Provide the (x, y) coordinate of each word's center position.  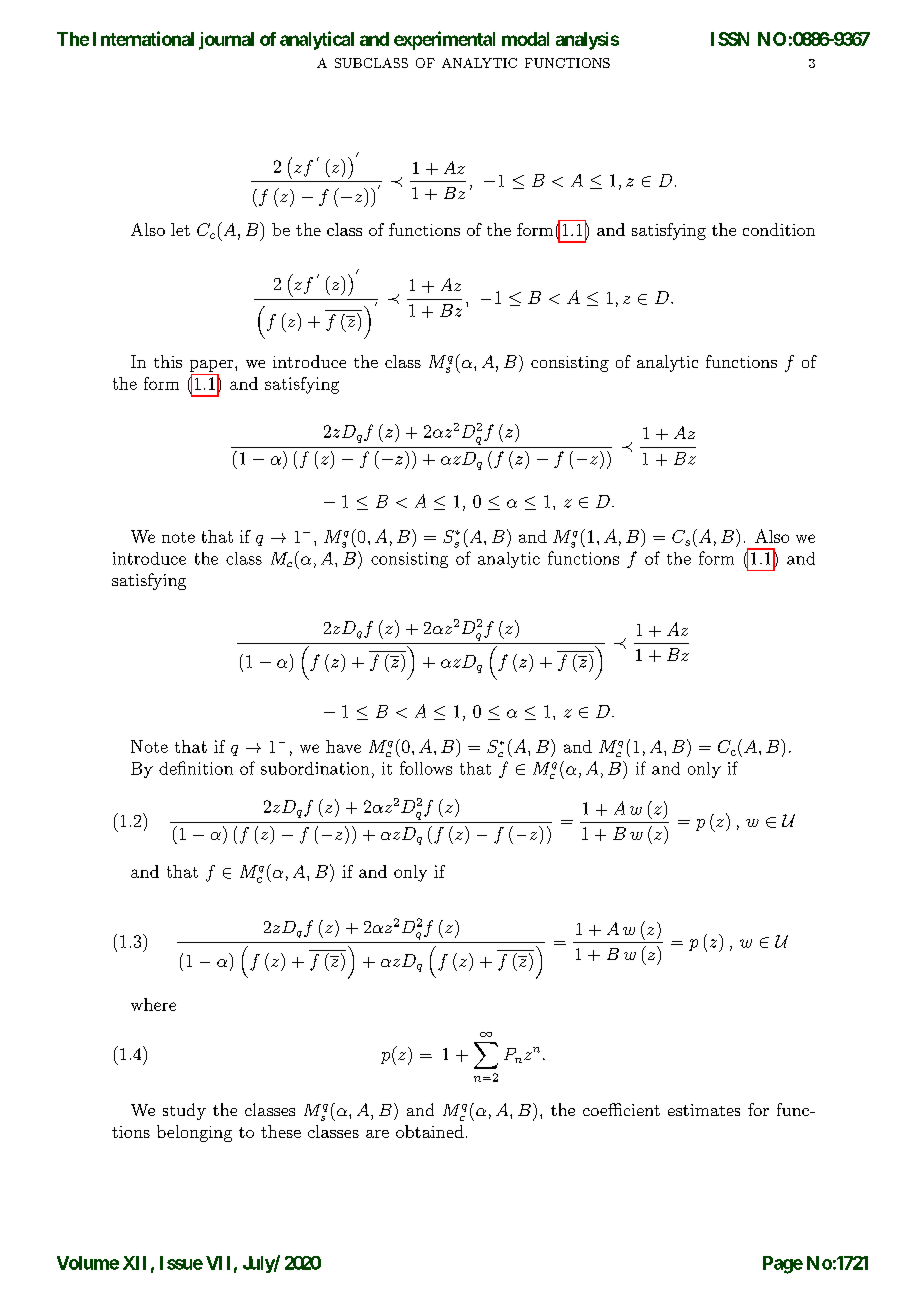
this (168, 361)
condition (779, 229)
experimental (444, 40)
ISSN (730, 39)
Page (783, 1265)
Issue (181, 1263)
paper (213, 366)
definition (196, 768)
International (143, 38)
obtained (430, 1131)
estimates (704, 1110)
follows (426, 768)
